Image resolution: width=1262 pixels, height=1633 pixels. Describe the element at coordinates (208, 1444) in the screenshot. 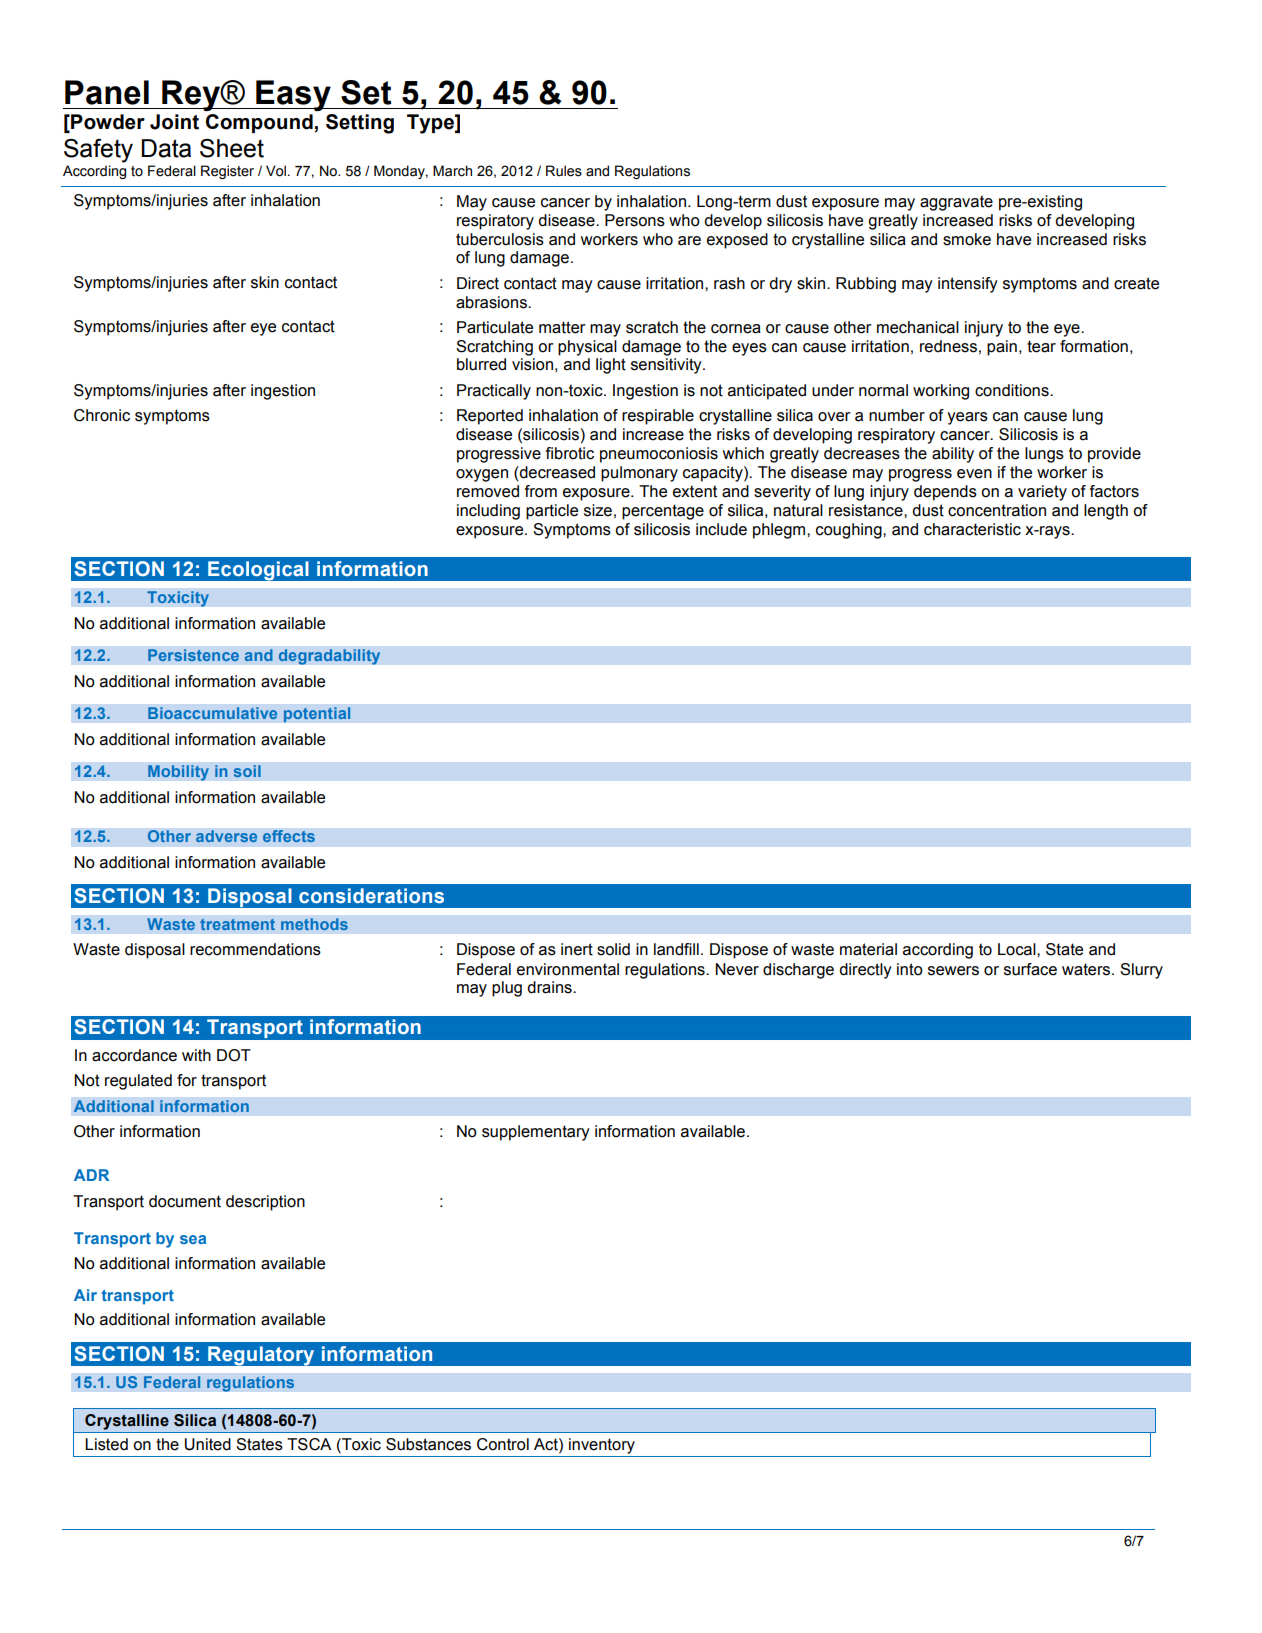

I see `United` at that location.
